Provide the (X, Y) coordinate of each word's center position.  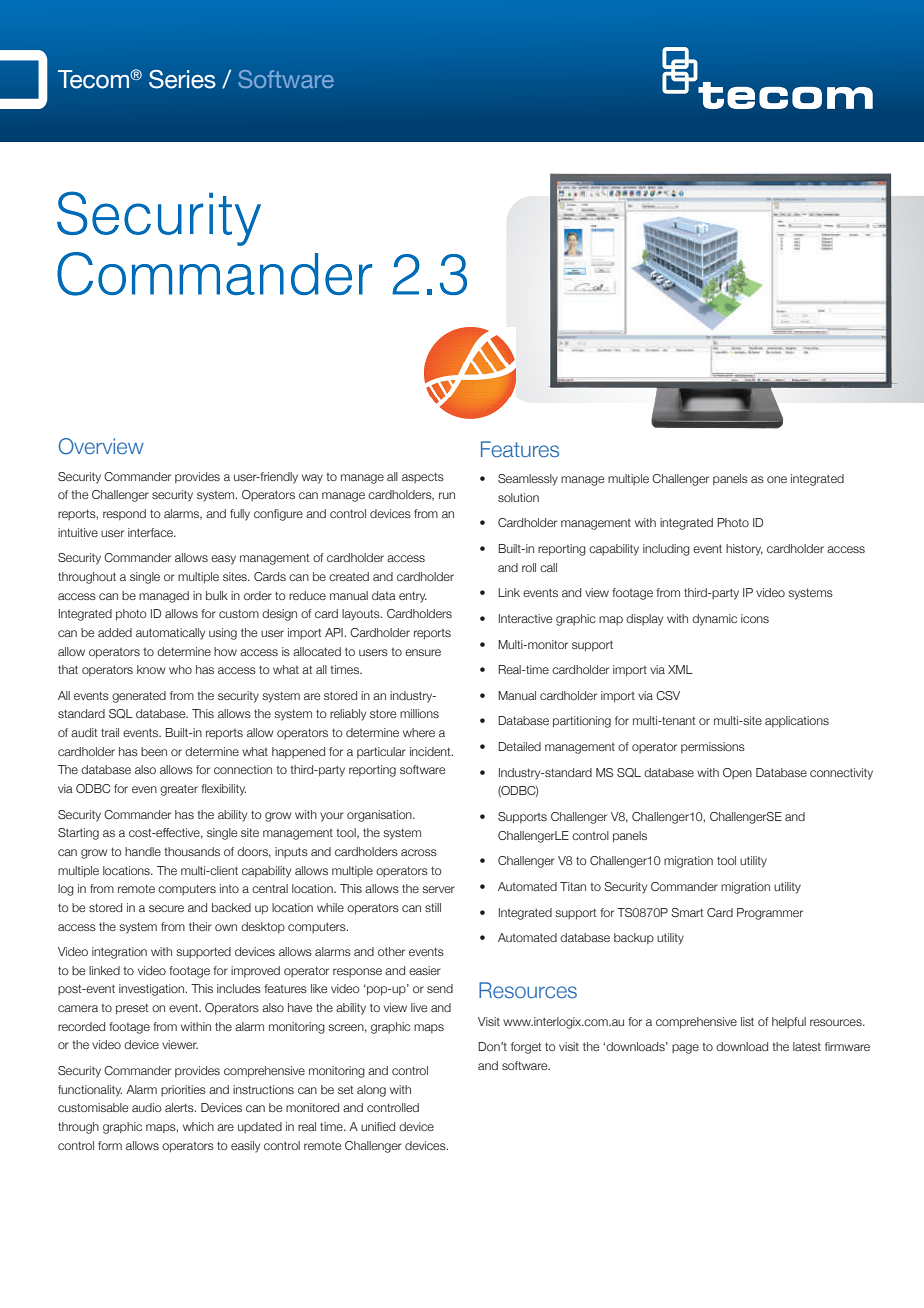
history (744, 550)
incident (431, 751)
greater (179, 790)
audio (147, 1107)
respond (124, 514)
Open (737, 773)
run (447, 495)
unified (378, 1126)
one (777, 479)
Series (182, 79)
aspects (423, 477)
